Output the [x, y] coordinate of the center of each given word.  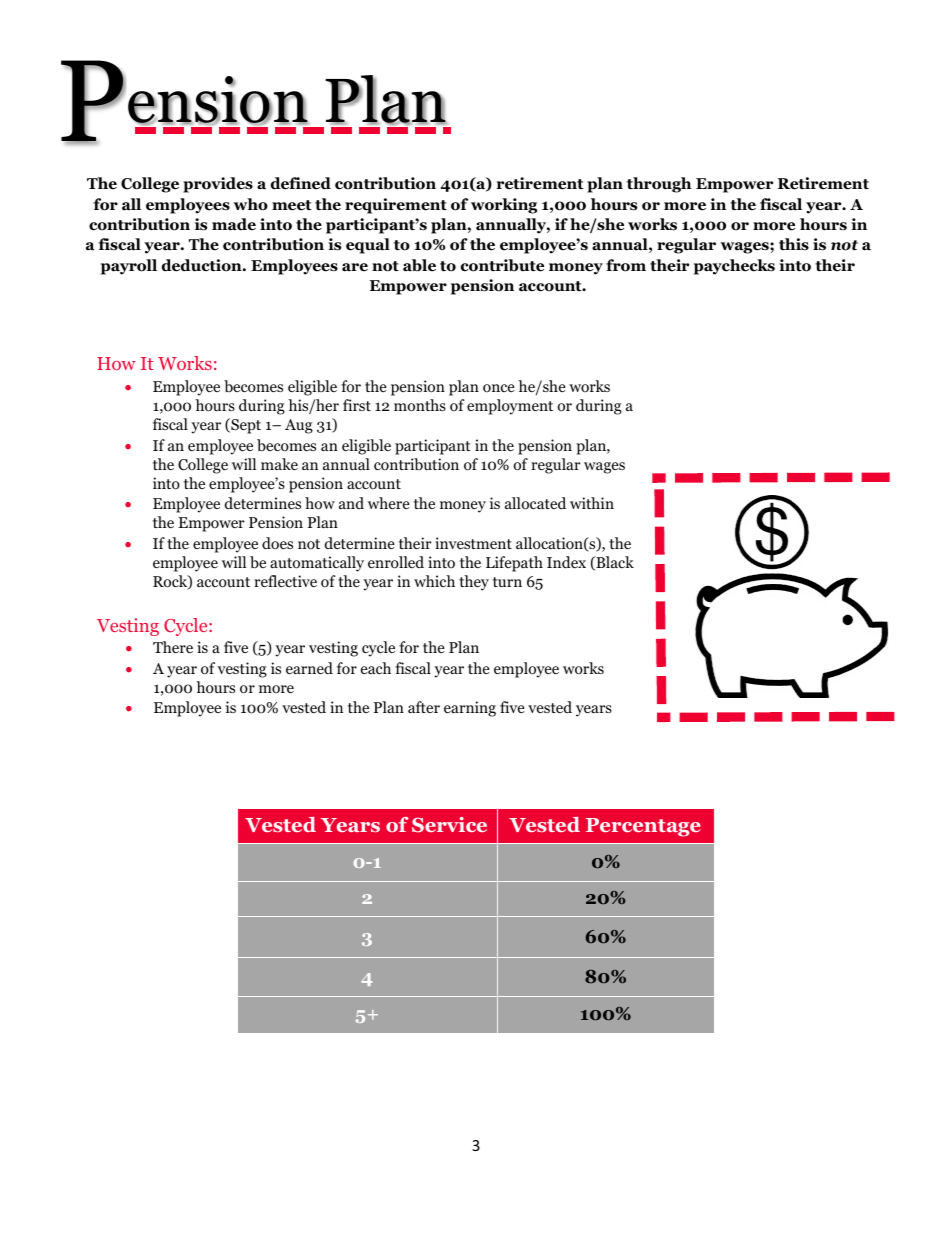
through [659, 185]
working [504, 206]
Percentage [643, 827]
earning [470, 709]
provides [218, 185]
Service [449, 825]
